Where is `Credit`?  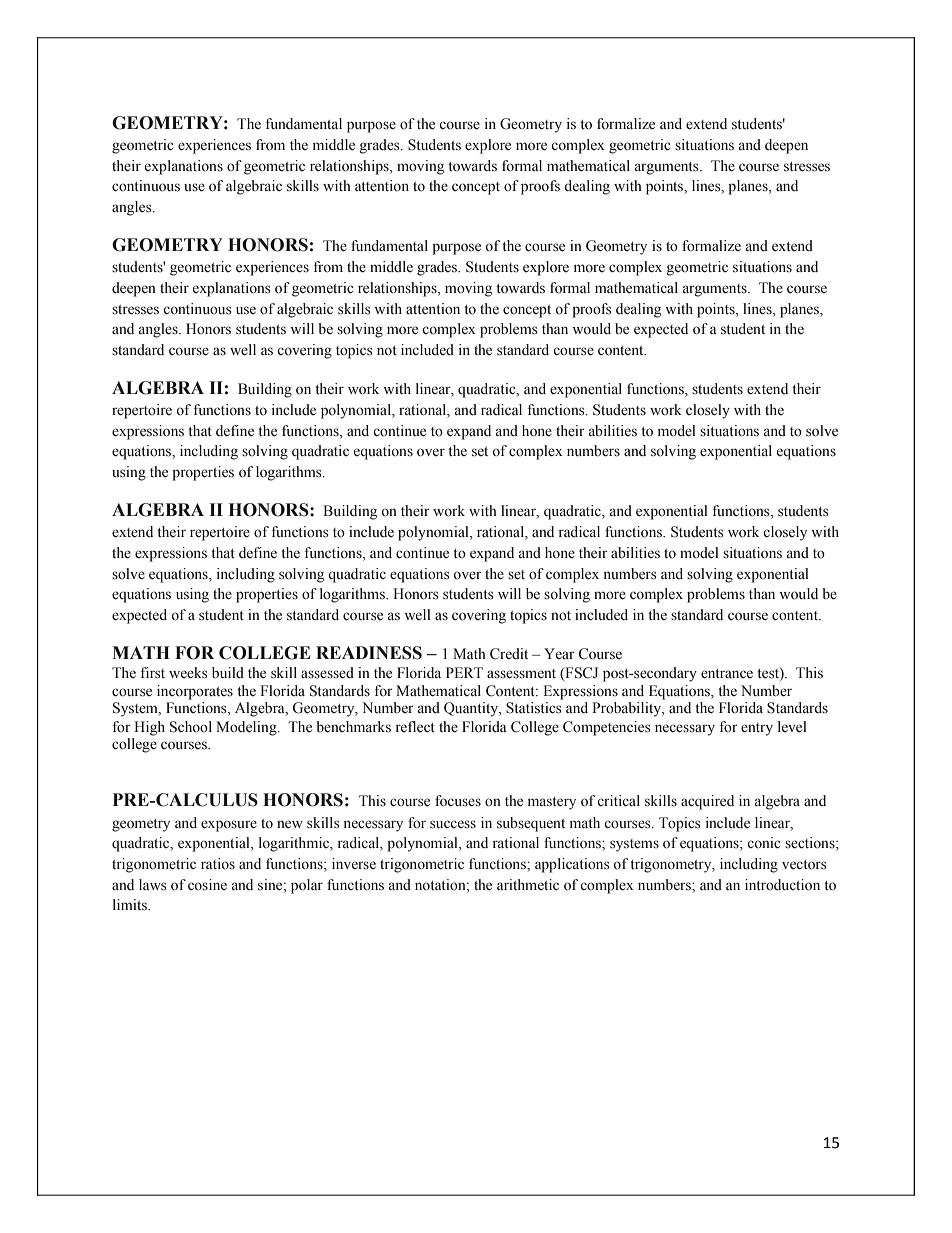 Credit is located at coordinates (509, 654).
